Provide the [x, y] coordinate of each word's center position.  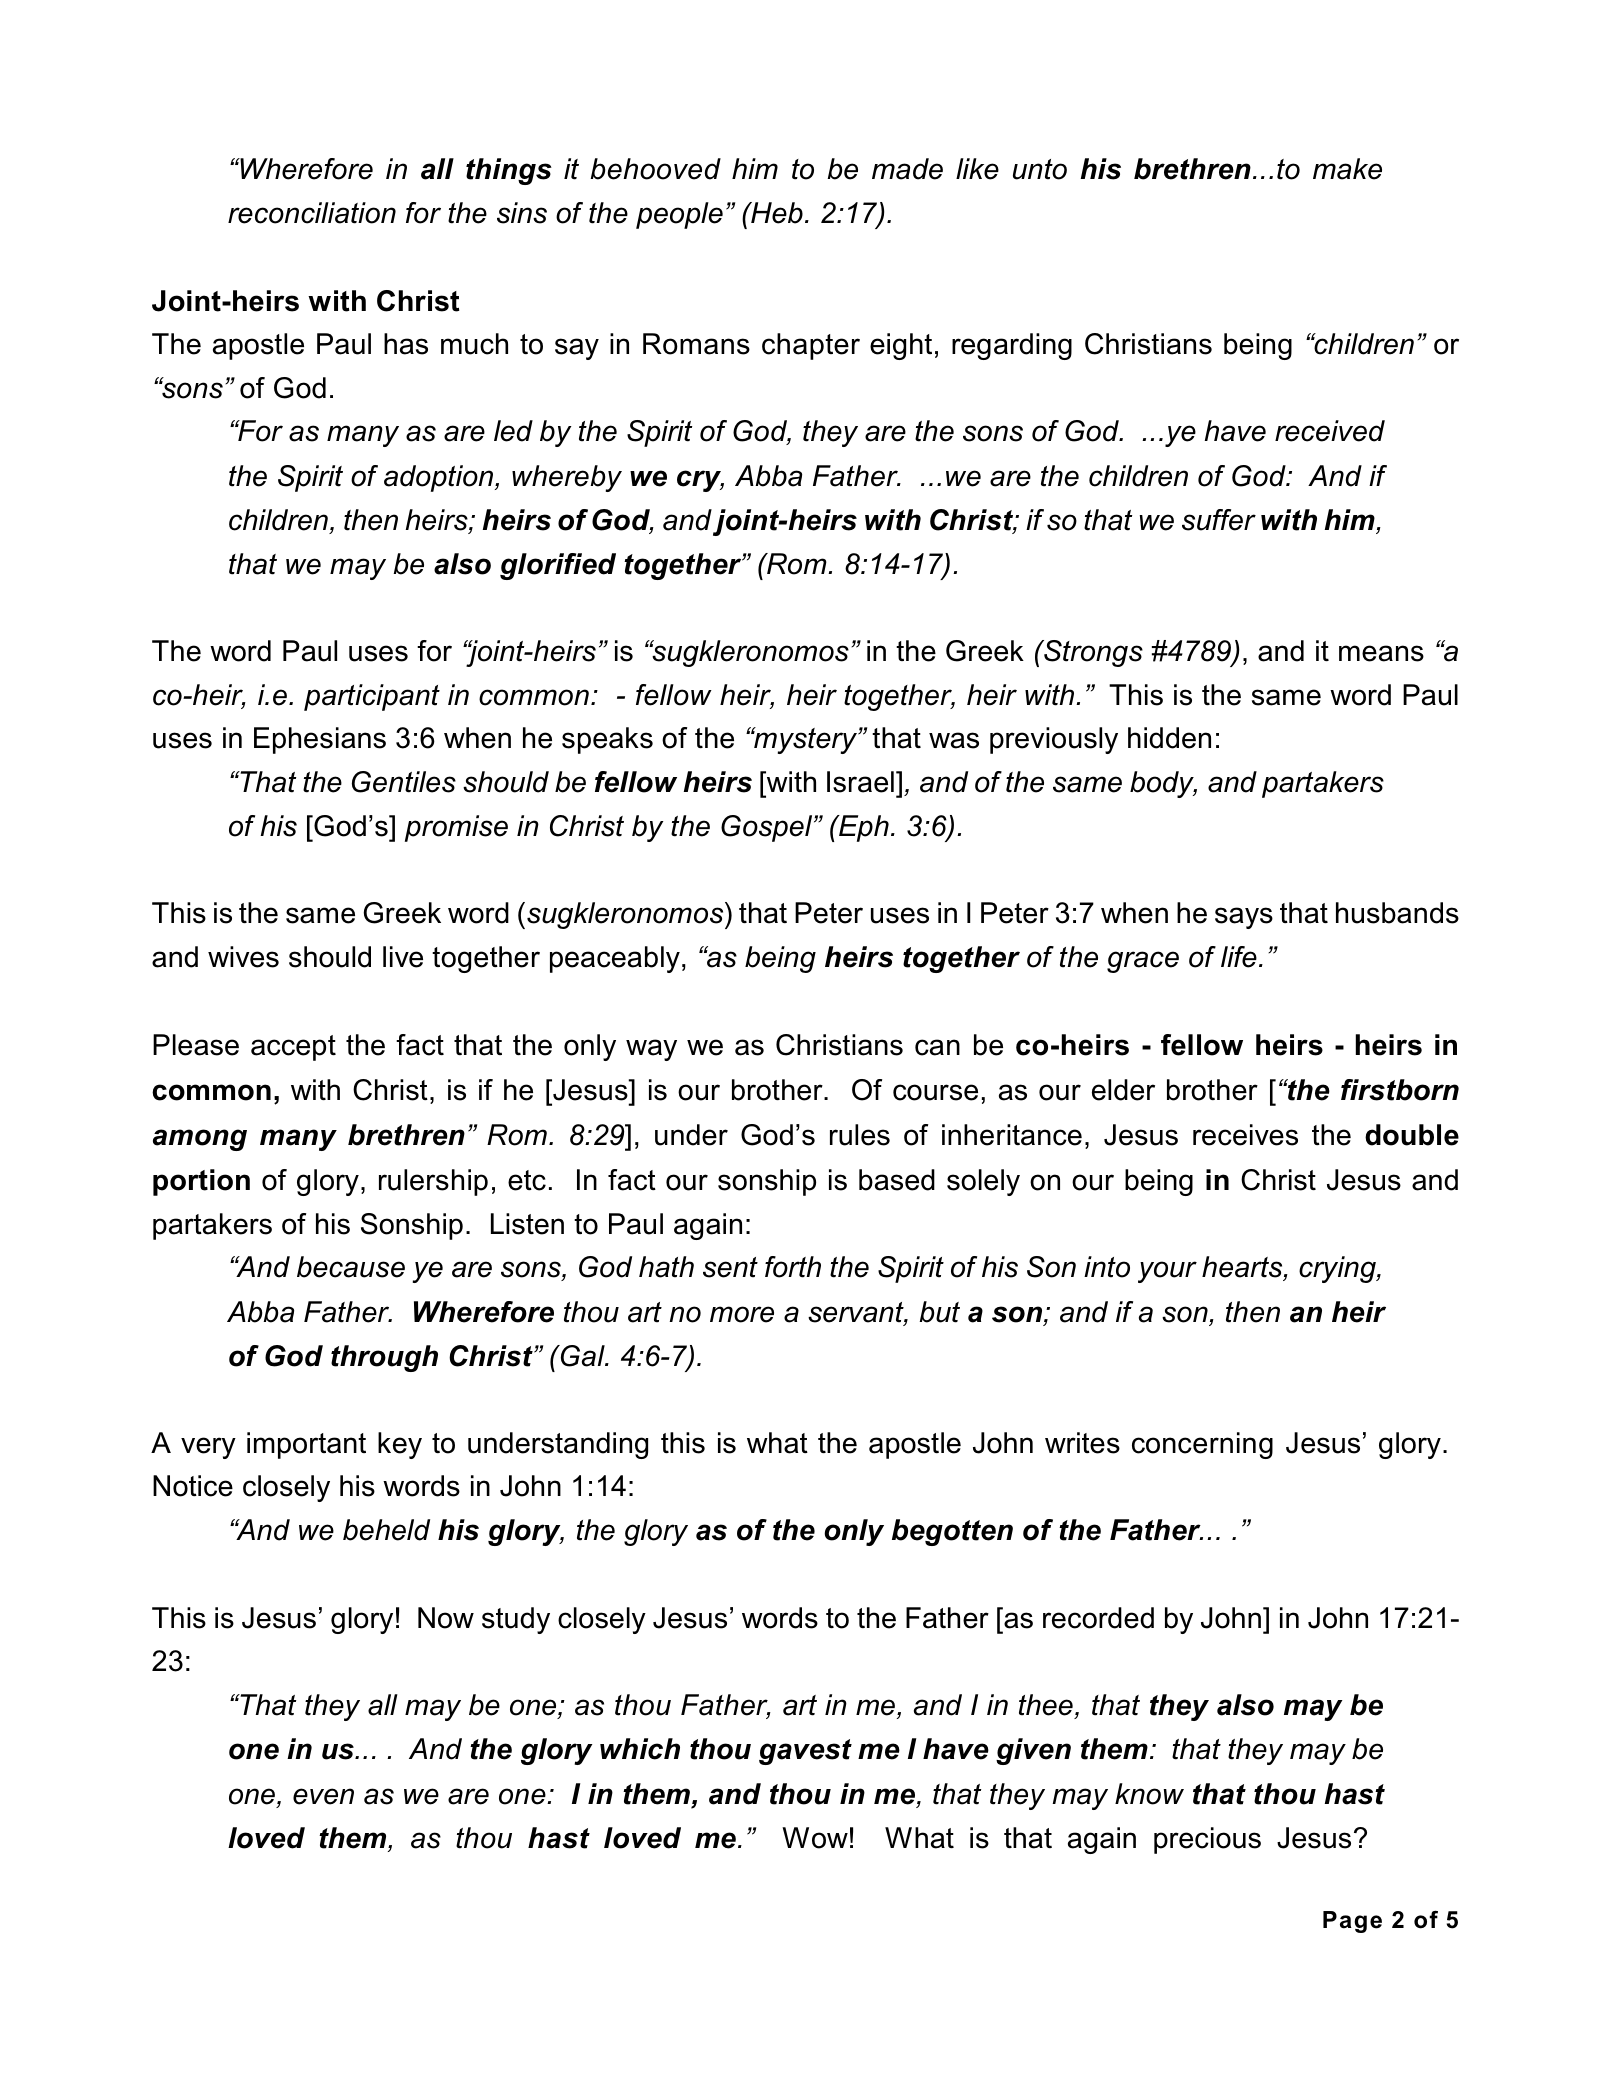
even [323, 1796]
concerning [1202, 1445]
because [351, 1267]
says [1244, 918]
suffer [1219, 520]
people [679, 215]
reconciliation [312, 213]
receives [1245, 1135]
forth [793, 1267]
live [403, 957]
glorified [558, 566]
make [1347, 169]
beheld [386, 1530]
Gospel [768, 828]
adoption [440, 478]
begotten [952, 1532]
